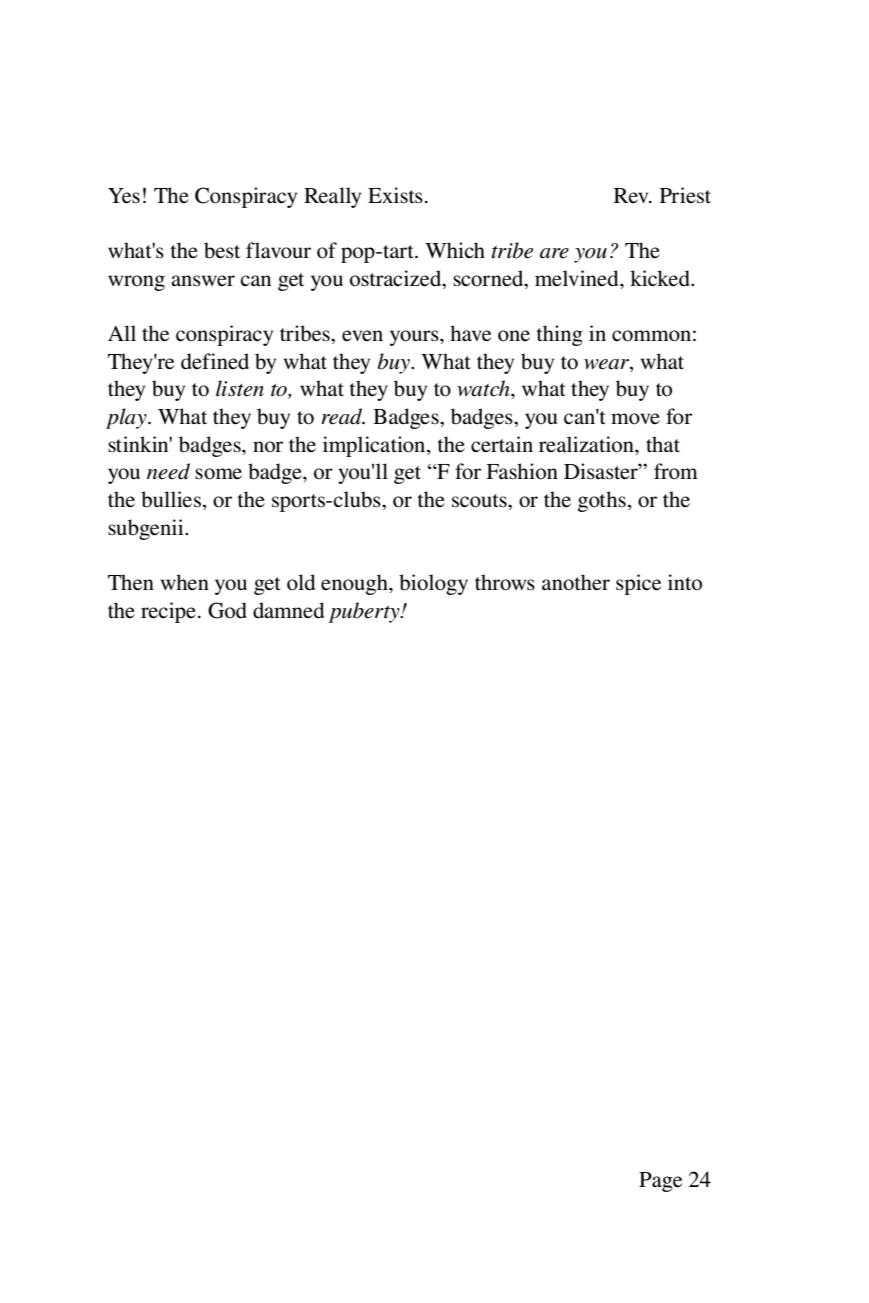 This image has width=869, height=1303. Describe the element at coordinates (222, 250) in the image. I see `best` at that location.
